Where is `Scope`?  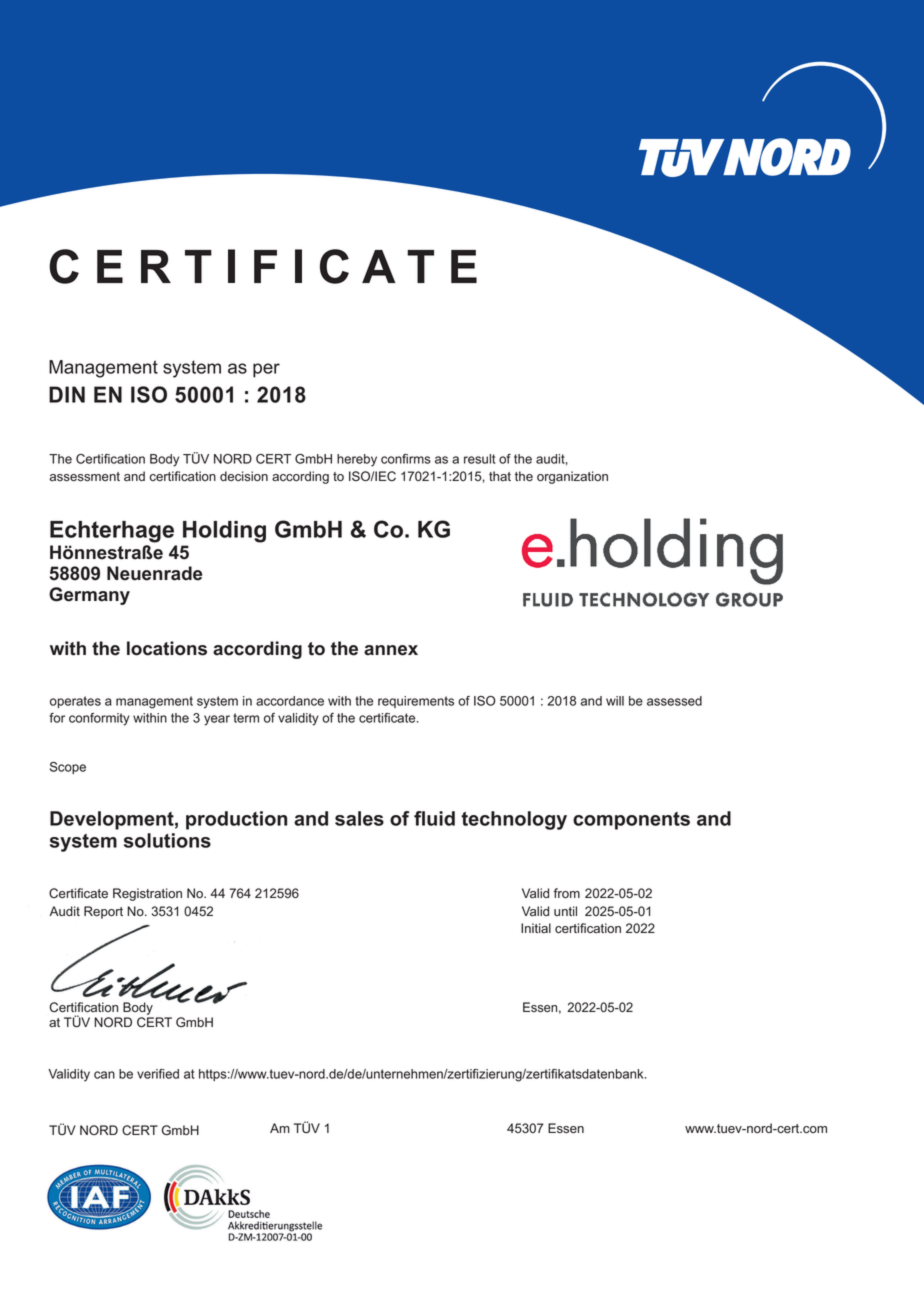 Scope is located at coordinates (68, 768).
